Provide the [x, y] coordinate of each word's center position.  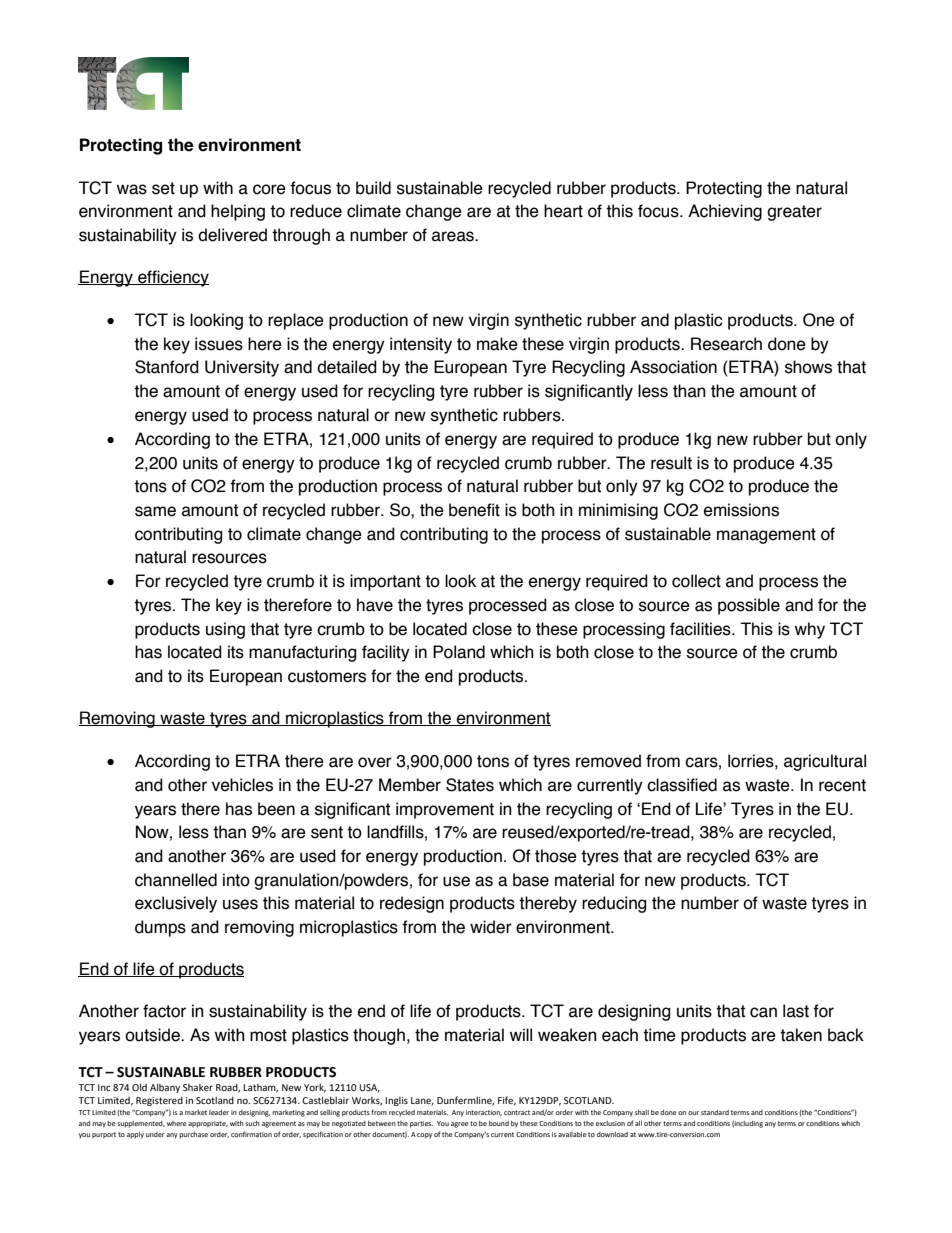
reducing [614, 904]
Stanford [167, 367]
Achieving [725, 212]
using [225, 630]
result [671, 463]
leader [219, 1112]
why [810, 630]
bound [499, 1123]
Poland [459, 652]
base [531, 880]
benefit [474, 510]
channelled [176, 880]
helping [238, 212]
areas [454, 236]
